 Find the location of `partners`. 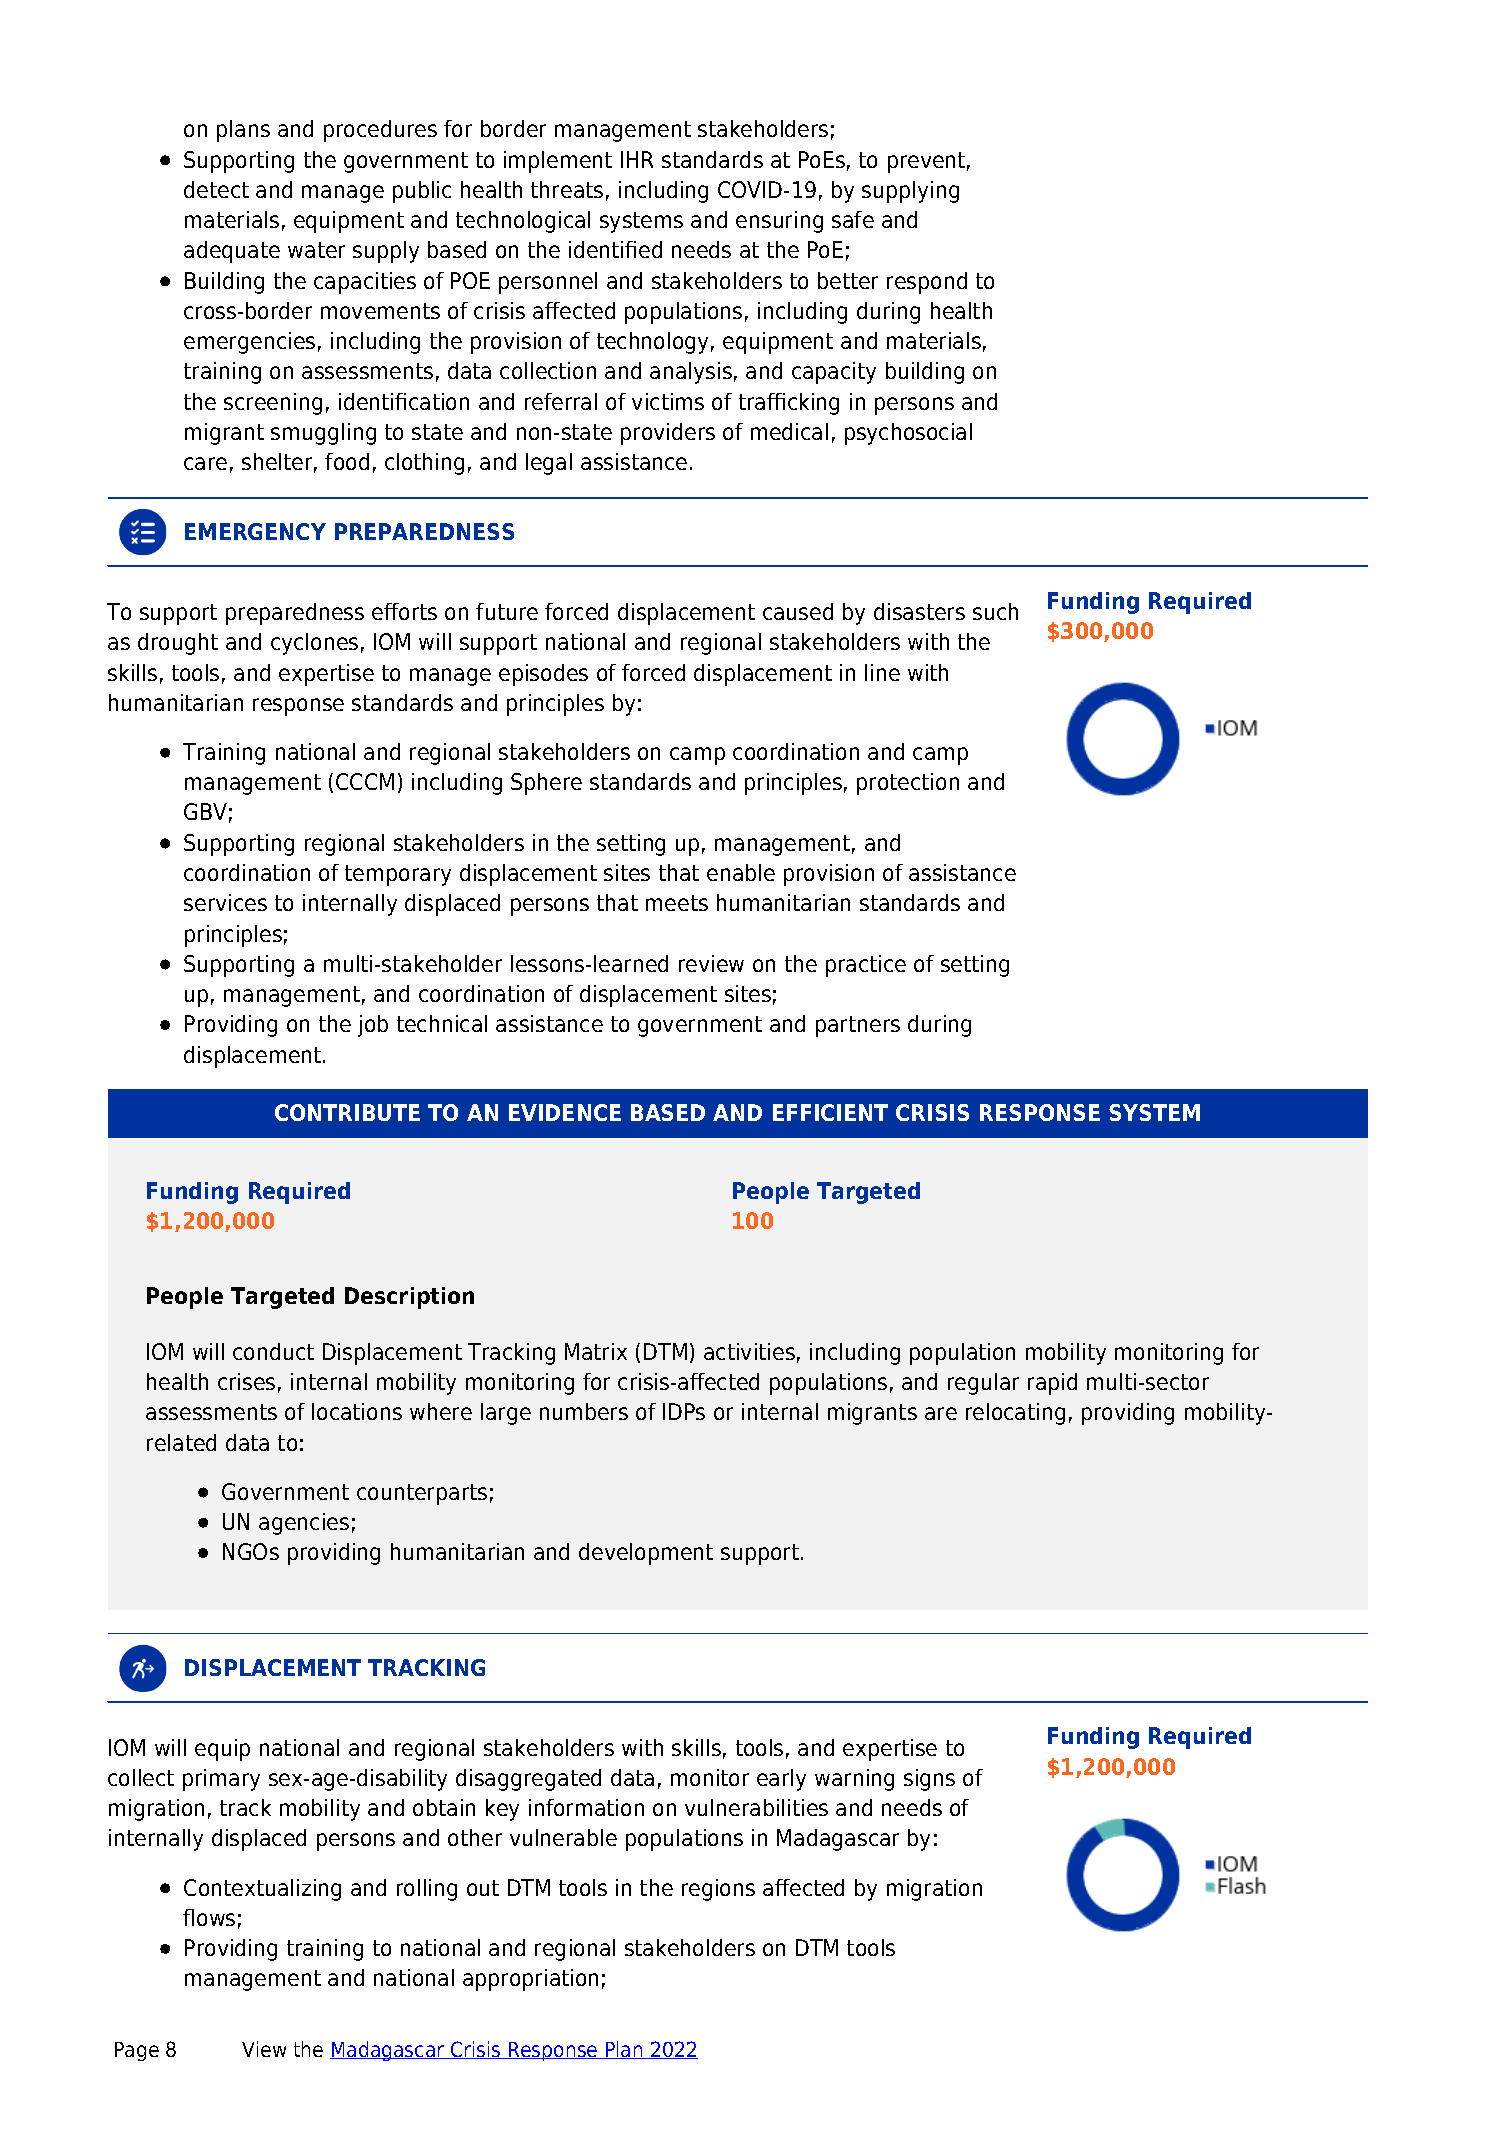

partners is located at coordinates (858, 1026).
